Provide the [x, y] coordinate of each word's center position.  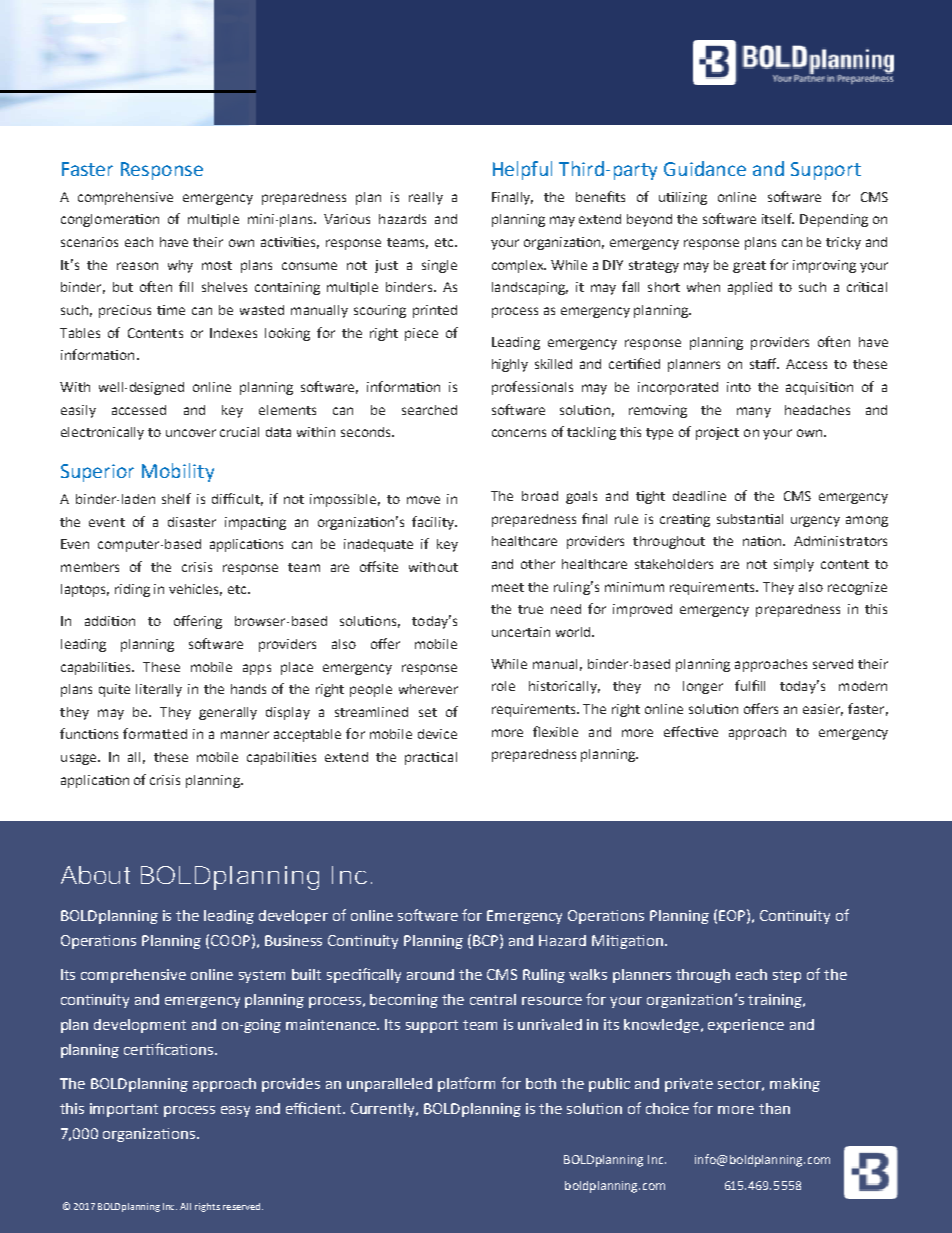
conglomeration [110, 220]
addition [110, 621]
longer [703, 687]
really [426, 198]
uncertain [521, 632]
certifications [170, 1049]
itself [778, 218]
